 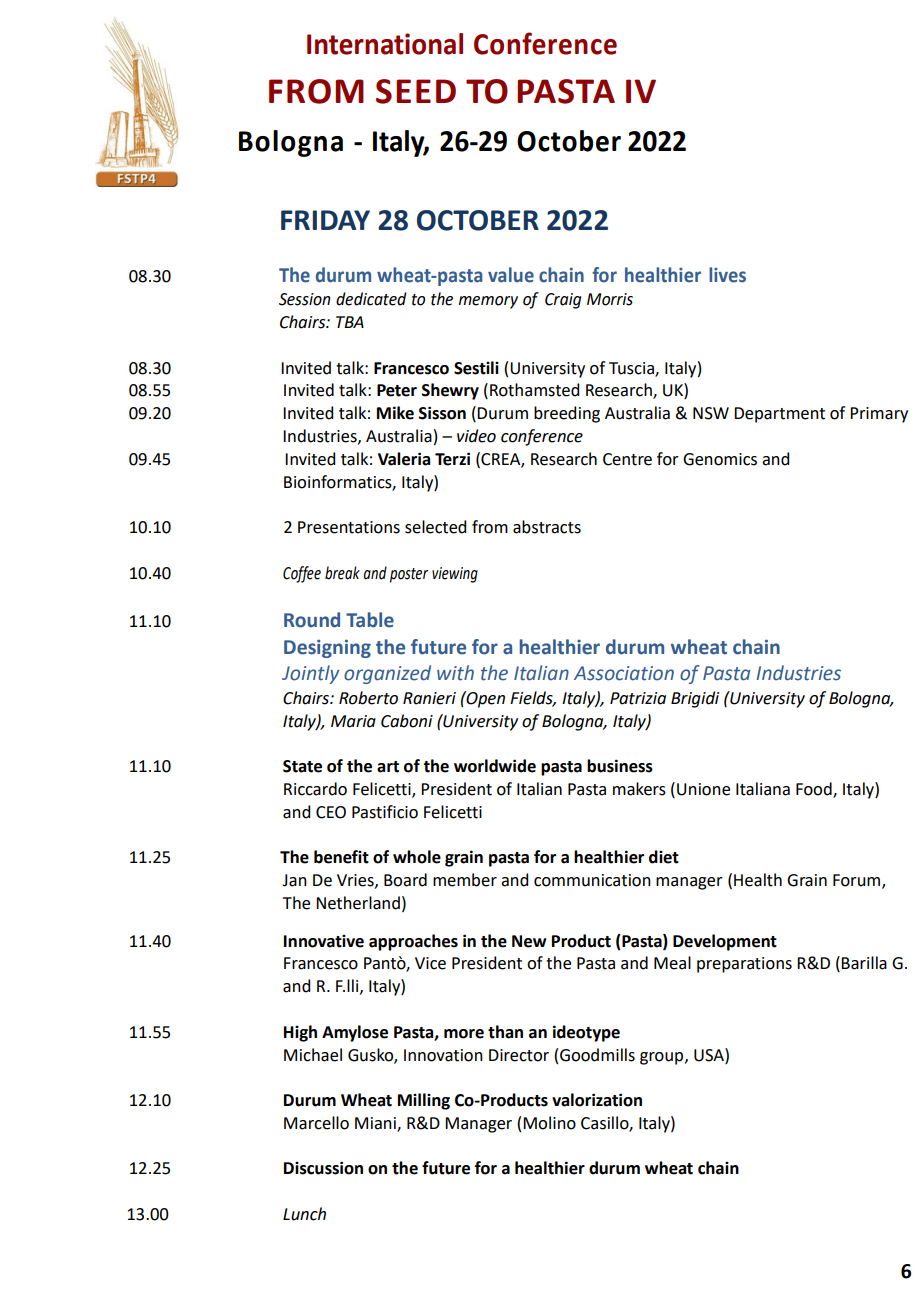 What do you see at coordinates (624, 673) in the document?
I see `Association` at bounding box center [624, 673].
